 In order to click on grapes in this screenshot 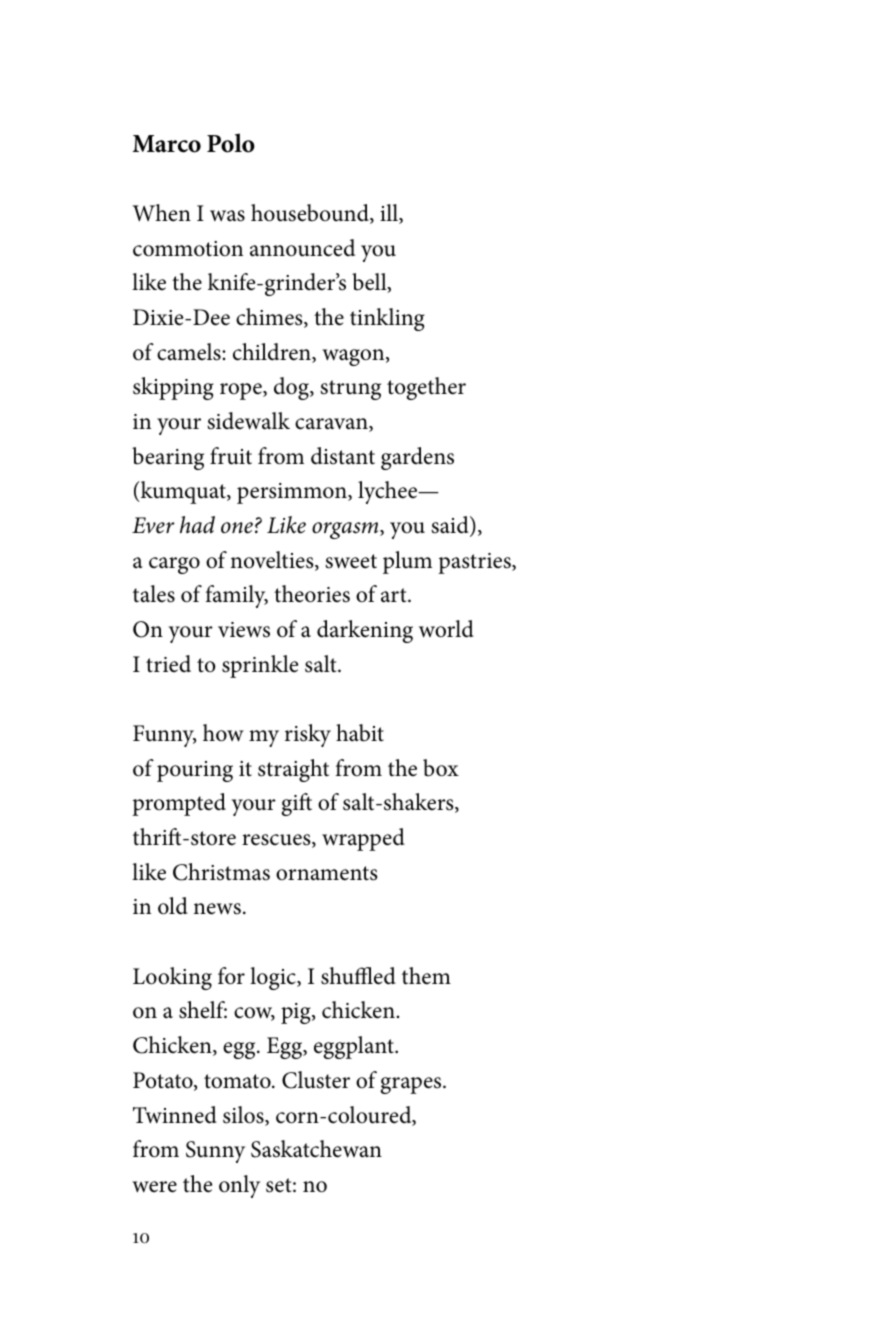, I will do `click(412, 1085)`.
